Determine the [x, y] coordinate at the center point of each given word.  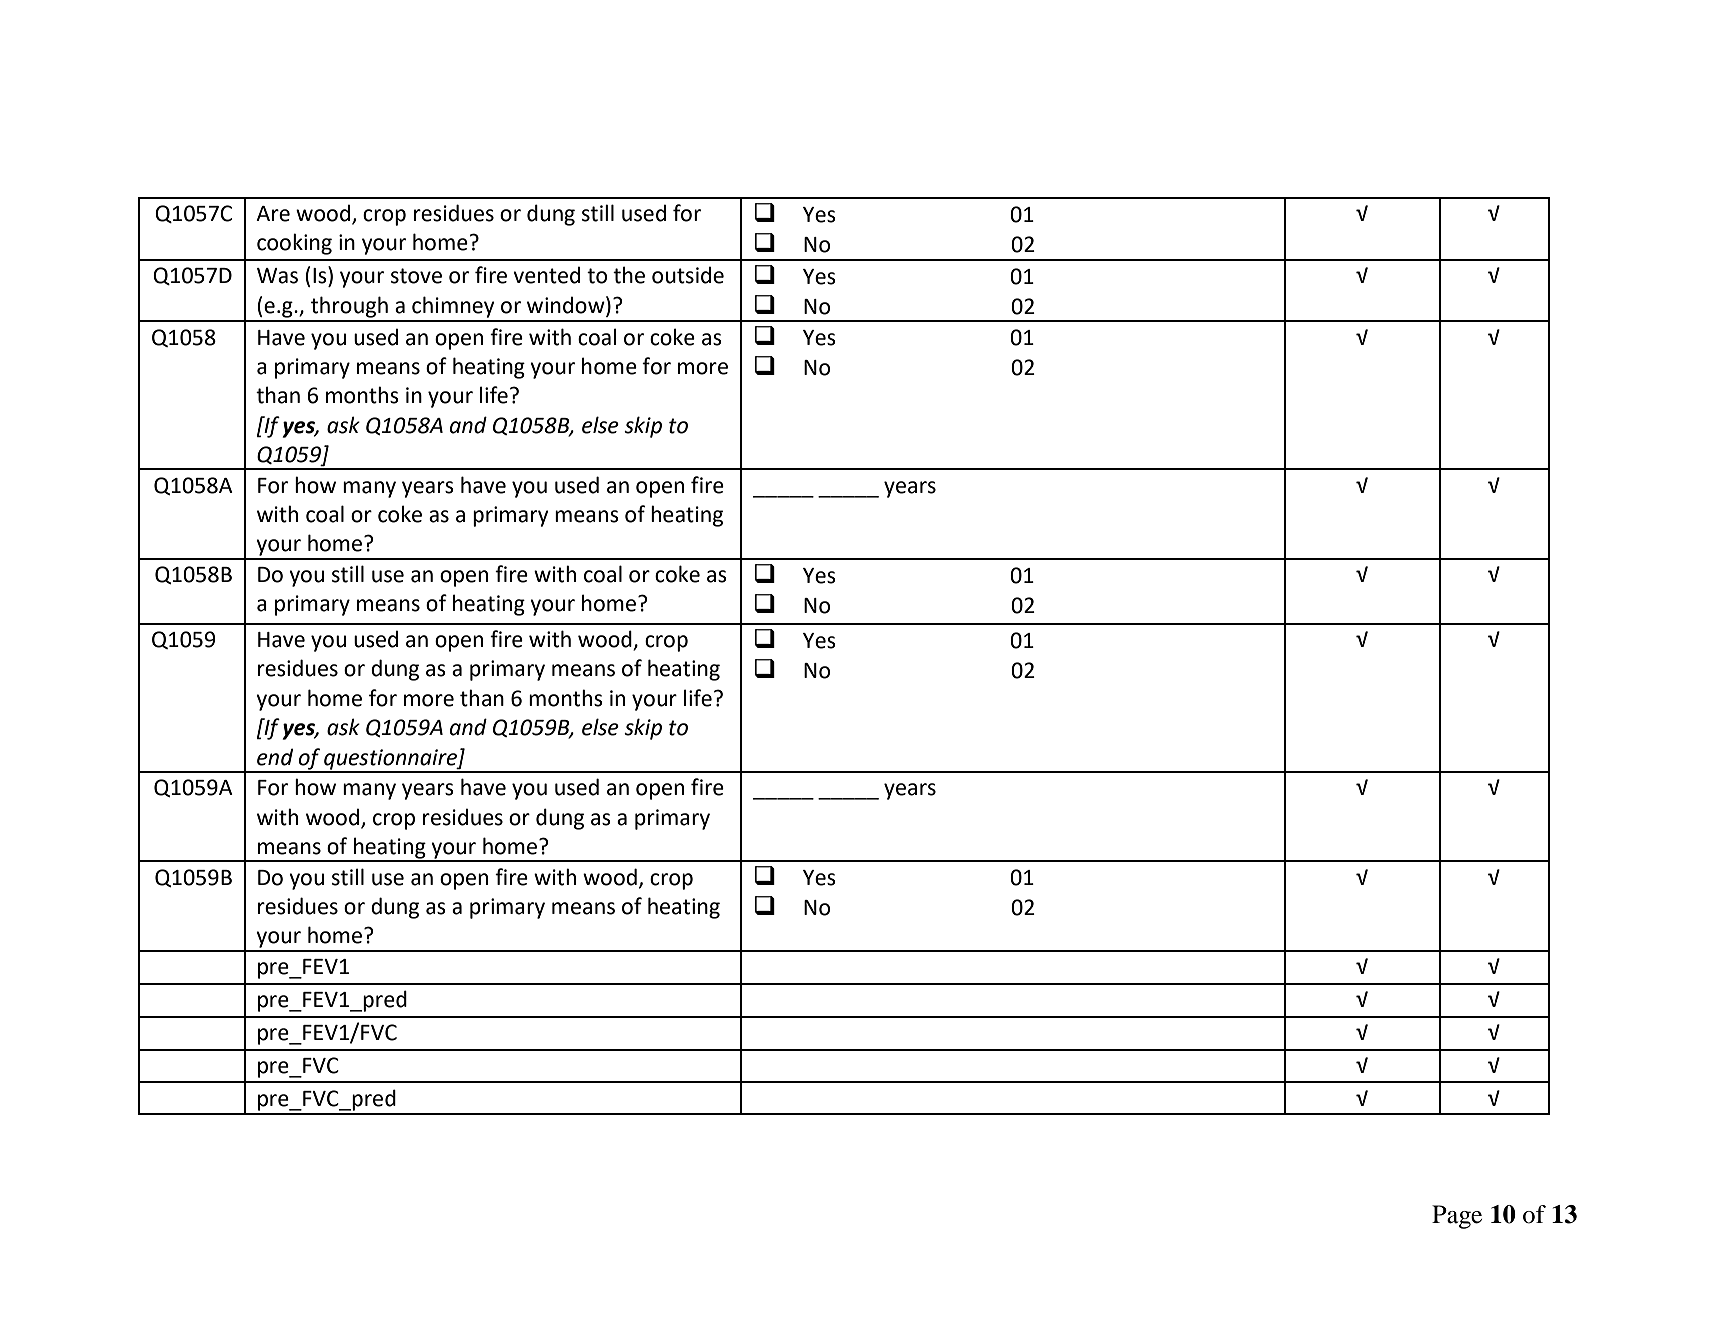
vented [546, 275]
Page [1457, 1217]
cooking [294, 244]
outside [688, 275]
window [567, 305]
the [629, 275]
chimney [453, 307]
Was [277, 276]
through [349, 307]
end [275, 757]
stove [416, 276]
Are [273, 214]
